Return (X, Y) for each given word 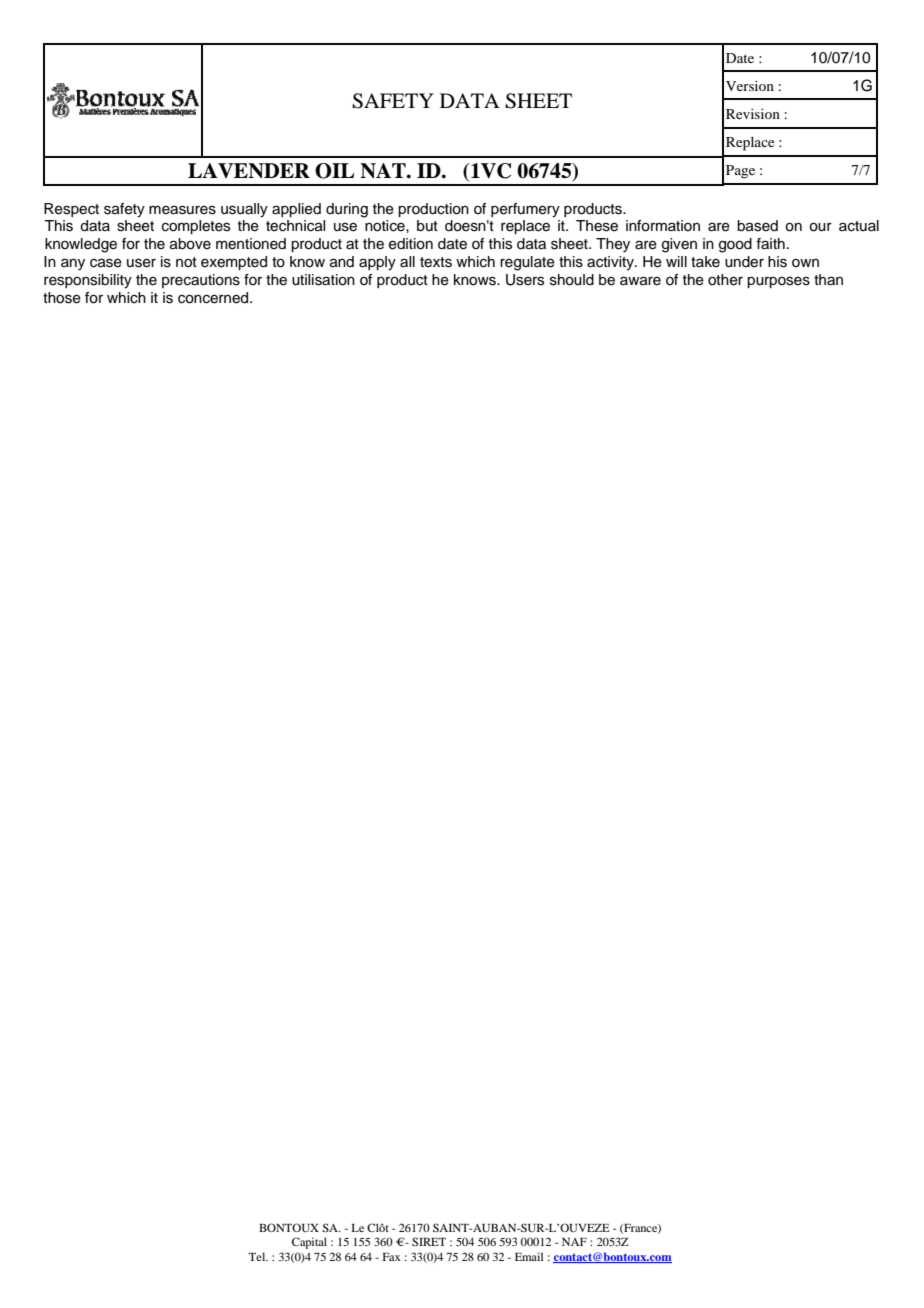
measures (182, 210)
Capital (309, 1243)
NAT (384, 171)
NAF (574, 1242)
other (725, 280)
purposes (778, 282)
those (62, 298)
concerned (214, 298)
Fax (392, 1257)
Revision (753, 114)
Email (529, 1256)
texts (436, 262)
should (572, 280)
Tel (258, 1256)
